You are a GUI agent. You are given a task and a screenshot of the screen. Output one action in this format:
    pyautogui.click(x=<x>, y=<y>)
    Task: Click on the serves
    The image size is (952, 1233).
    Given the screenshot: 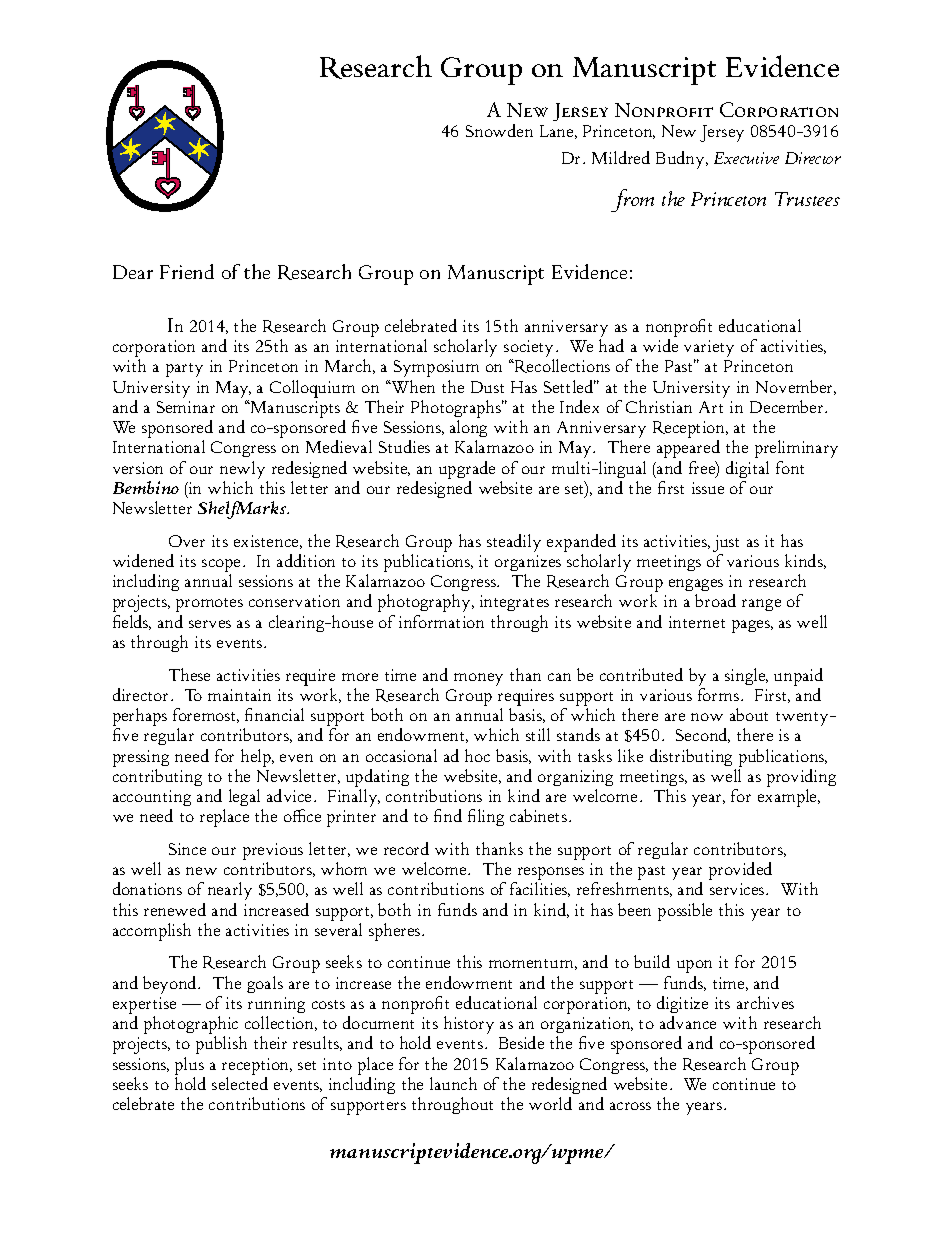 What is the action you would take?
    pyautogui.click(x=210, y=624)
